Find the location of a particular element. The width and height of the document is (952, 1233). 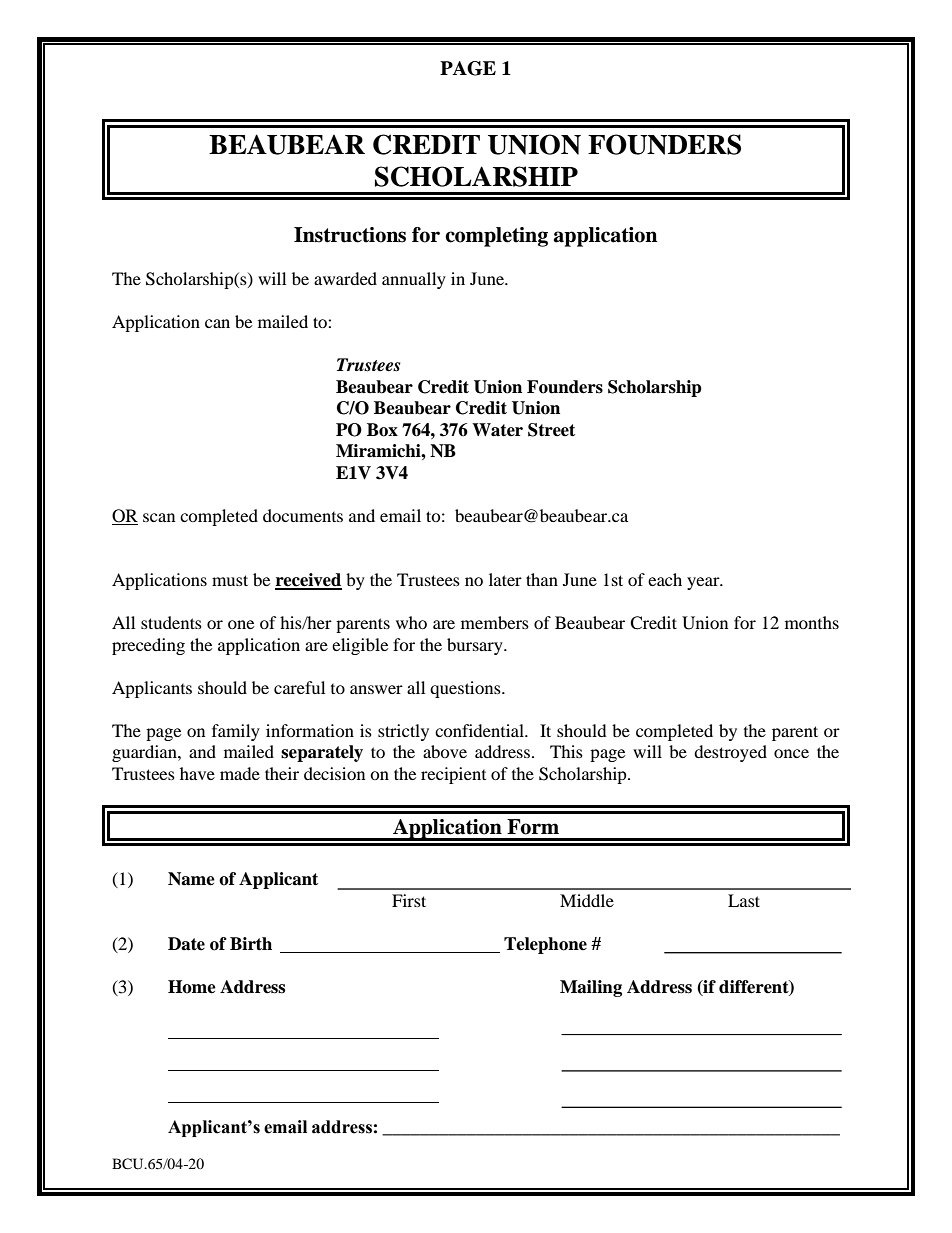

awarded is located at coordinates (345, 278).
